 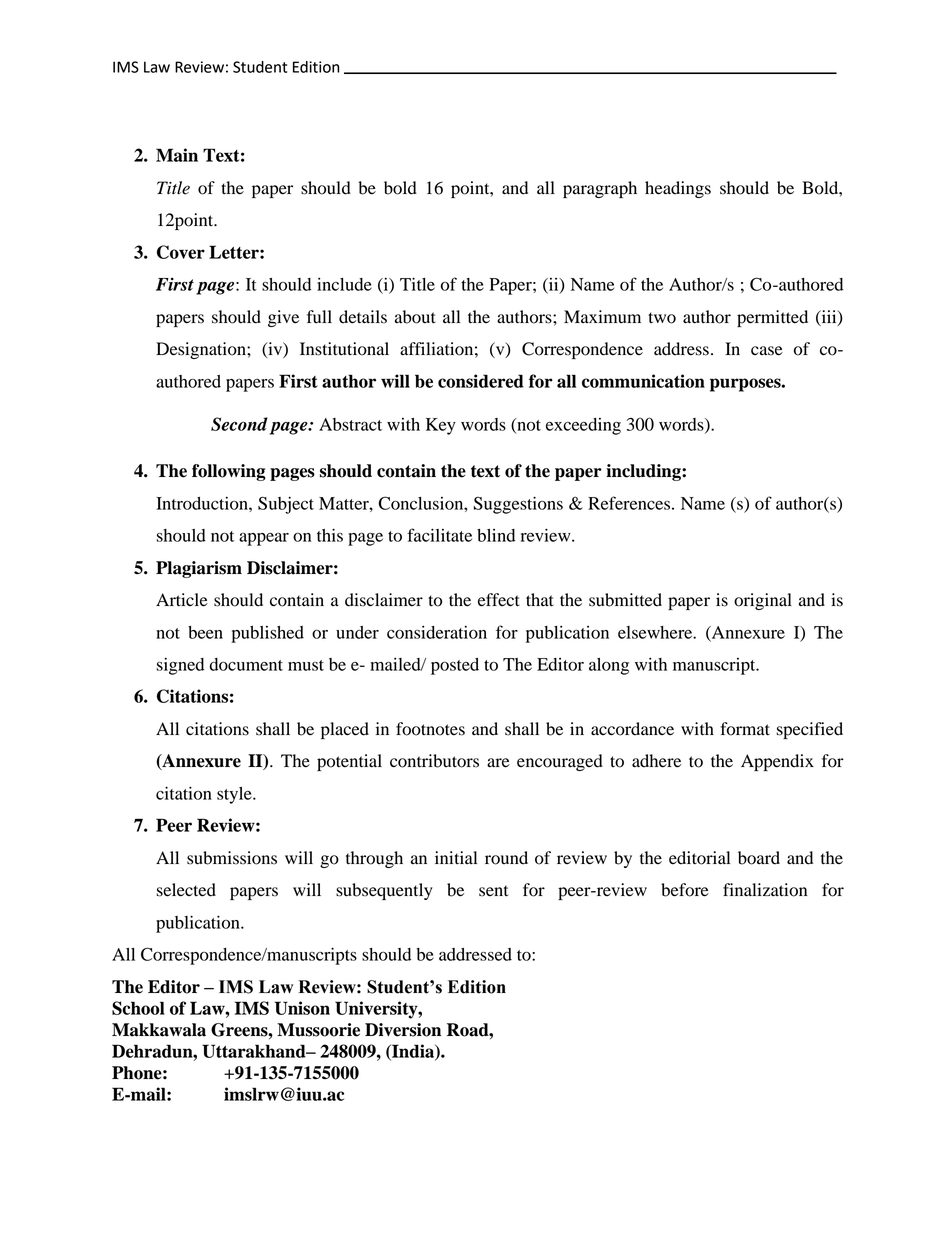 What do you see at coordinates (177, 155) in the page?
I see `Main` at bounding box center [177, 155].
